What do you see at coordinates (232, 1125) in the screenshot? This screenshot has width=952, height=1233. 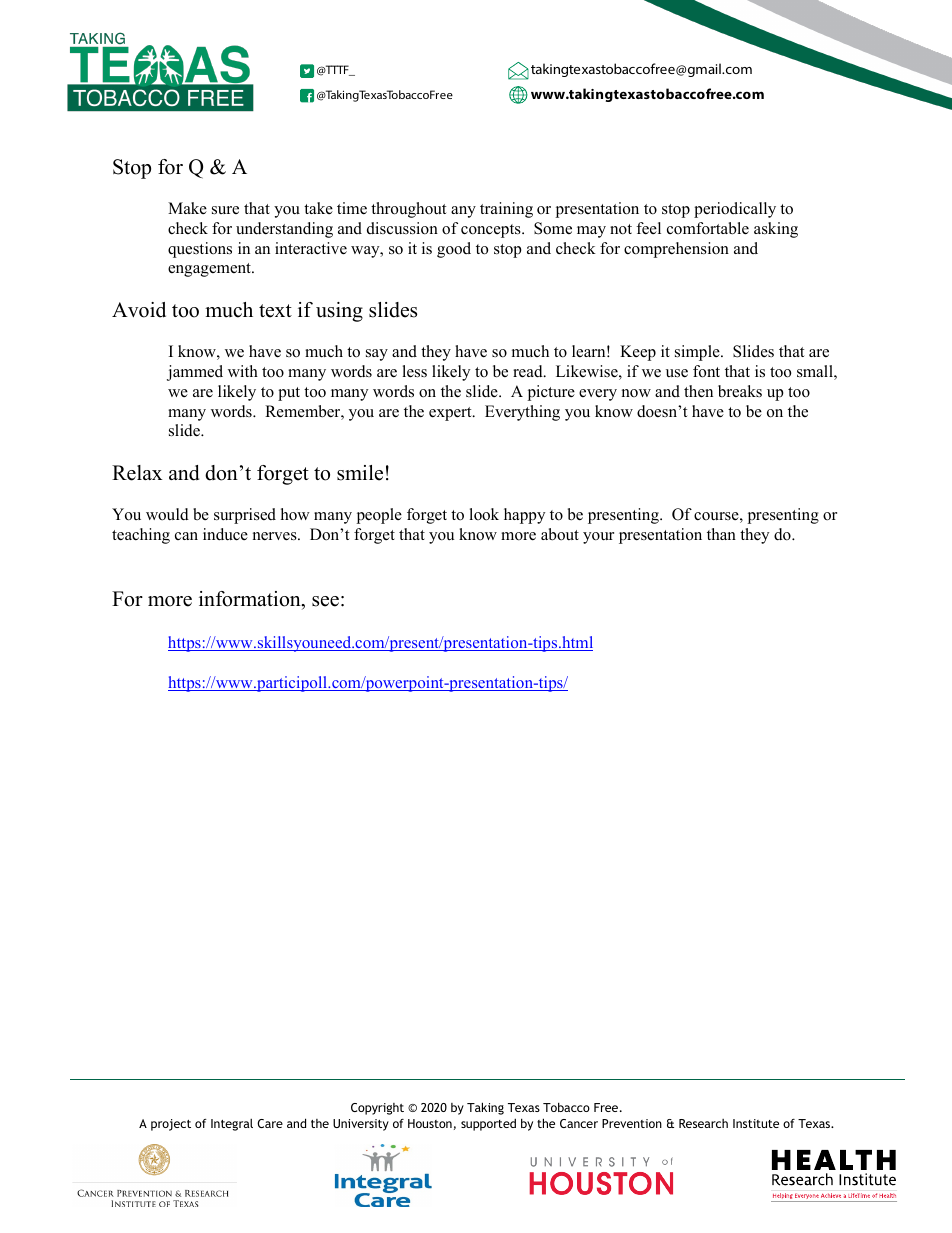 I see `Integral` at bounding box center [232, 1125].
